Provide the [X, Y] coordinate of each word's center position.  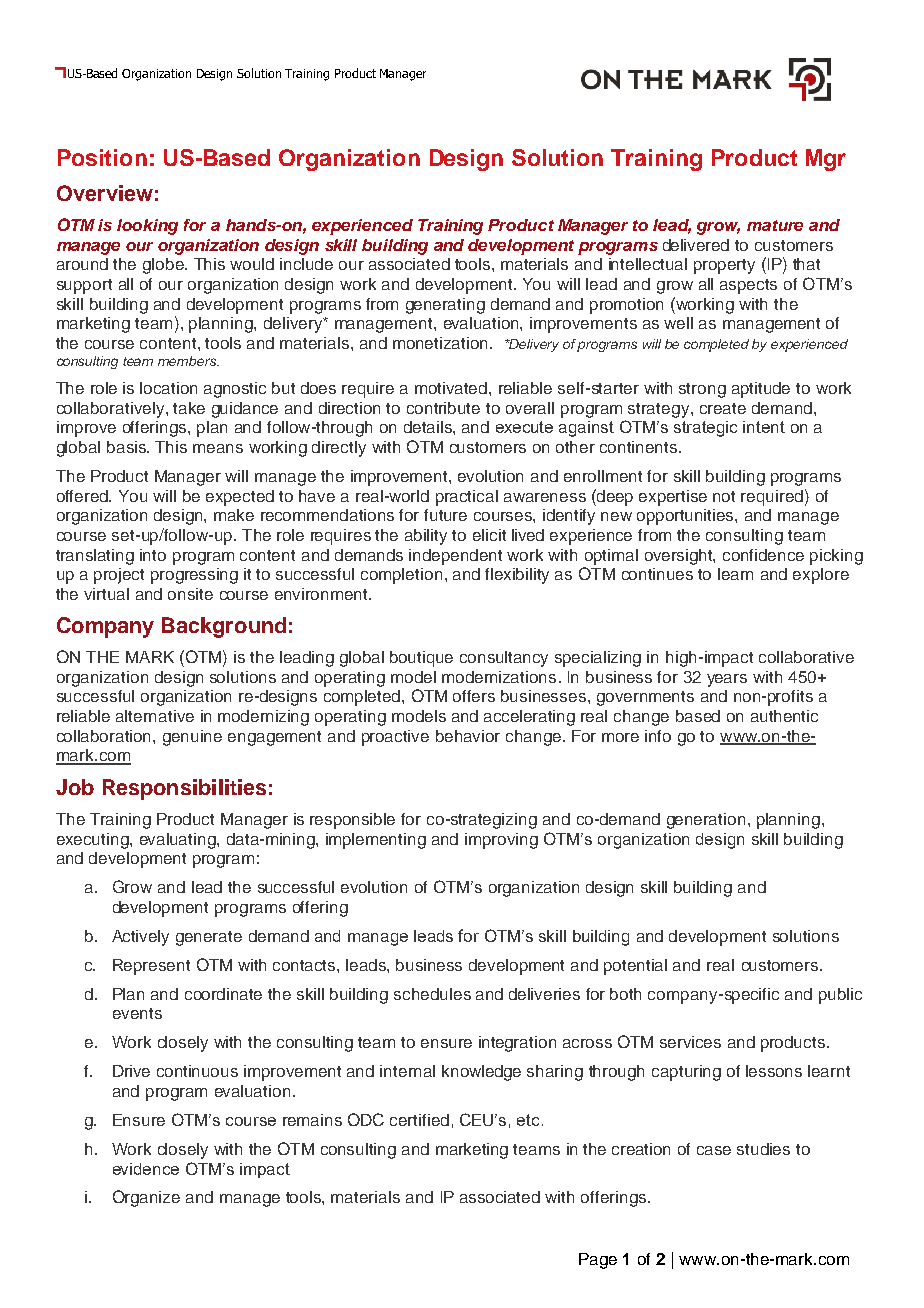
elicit [489, 535]
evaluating [179, 841]
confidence [763, 555]
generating [445, 306]
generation [706, 821]
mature [775, 225]
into [153, 555]
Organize [146, 1198]
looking [147, 227]
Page [598, 1261]
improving [501, 841]
